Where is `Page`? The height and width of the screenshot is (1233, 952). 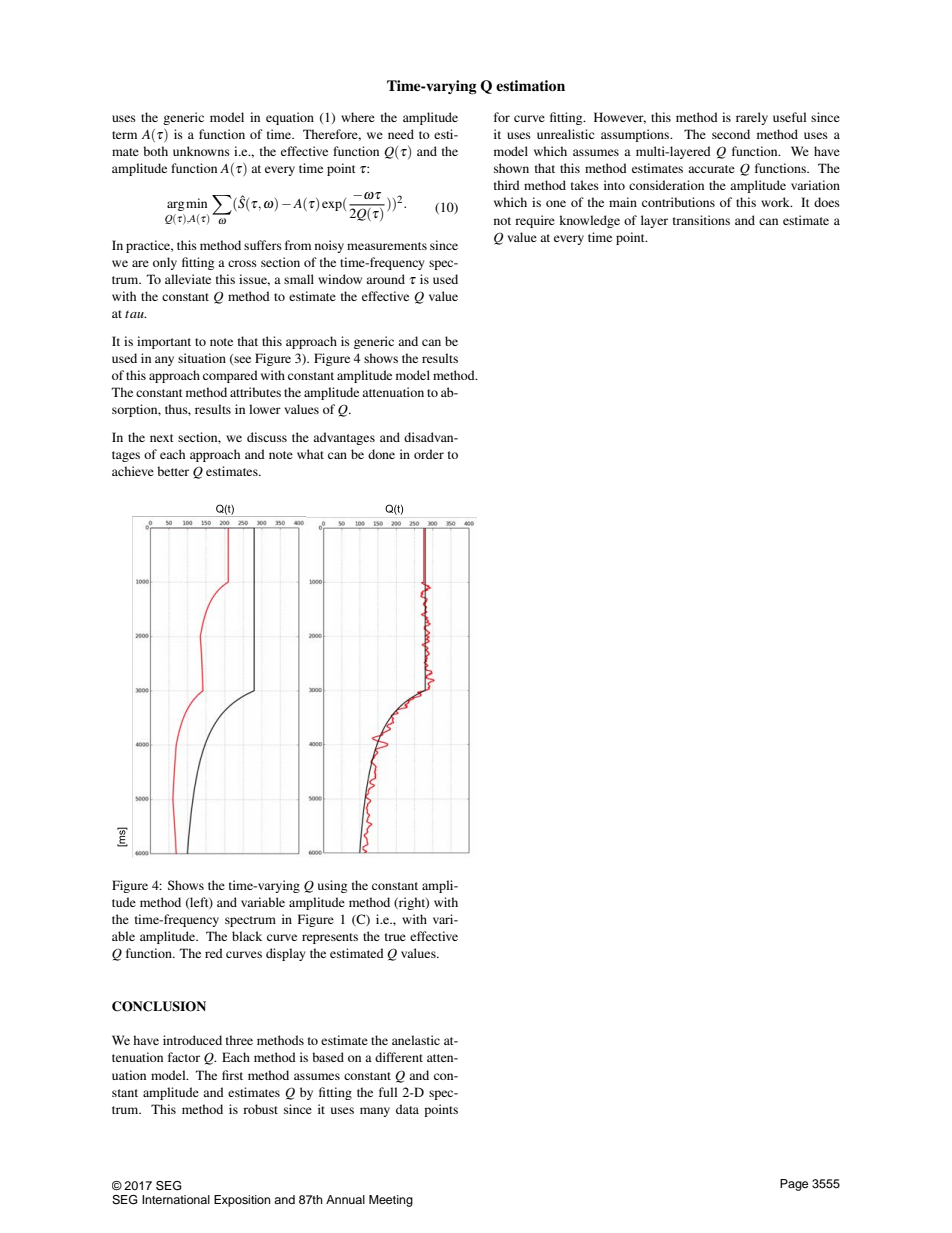 Page is located at coordinates (794, 1185).
